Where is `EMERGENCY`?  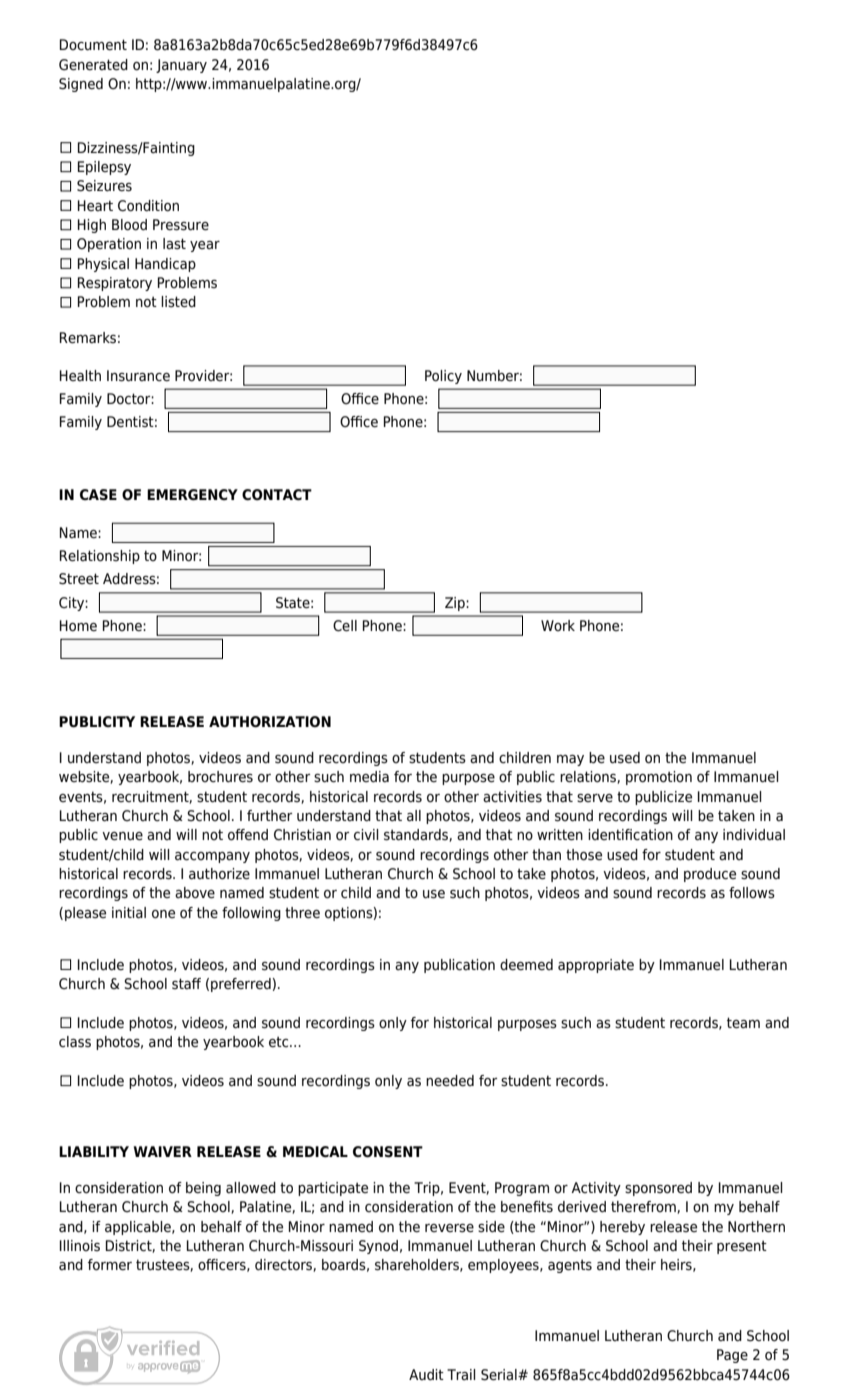 EMERGENCY is located at coordinates (192, 495).
